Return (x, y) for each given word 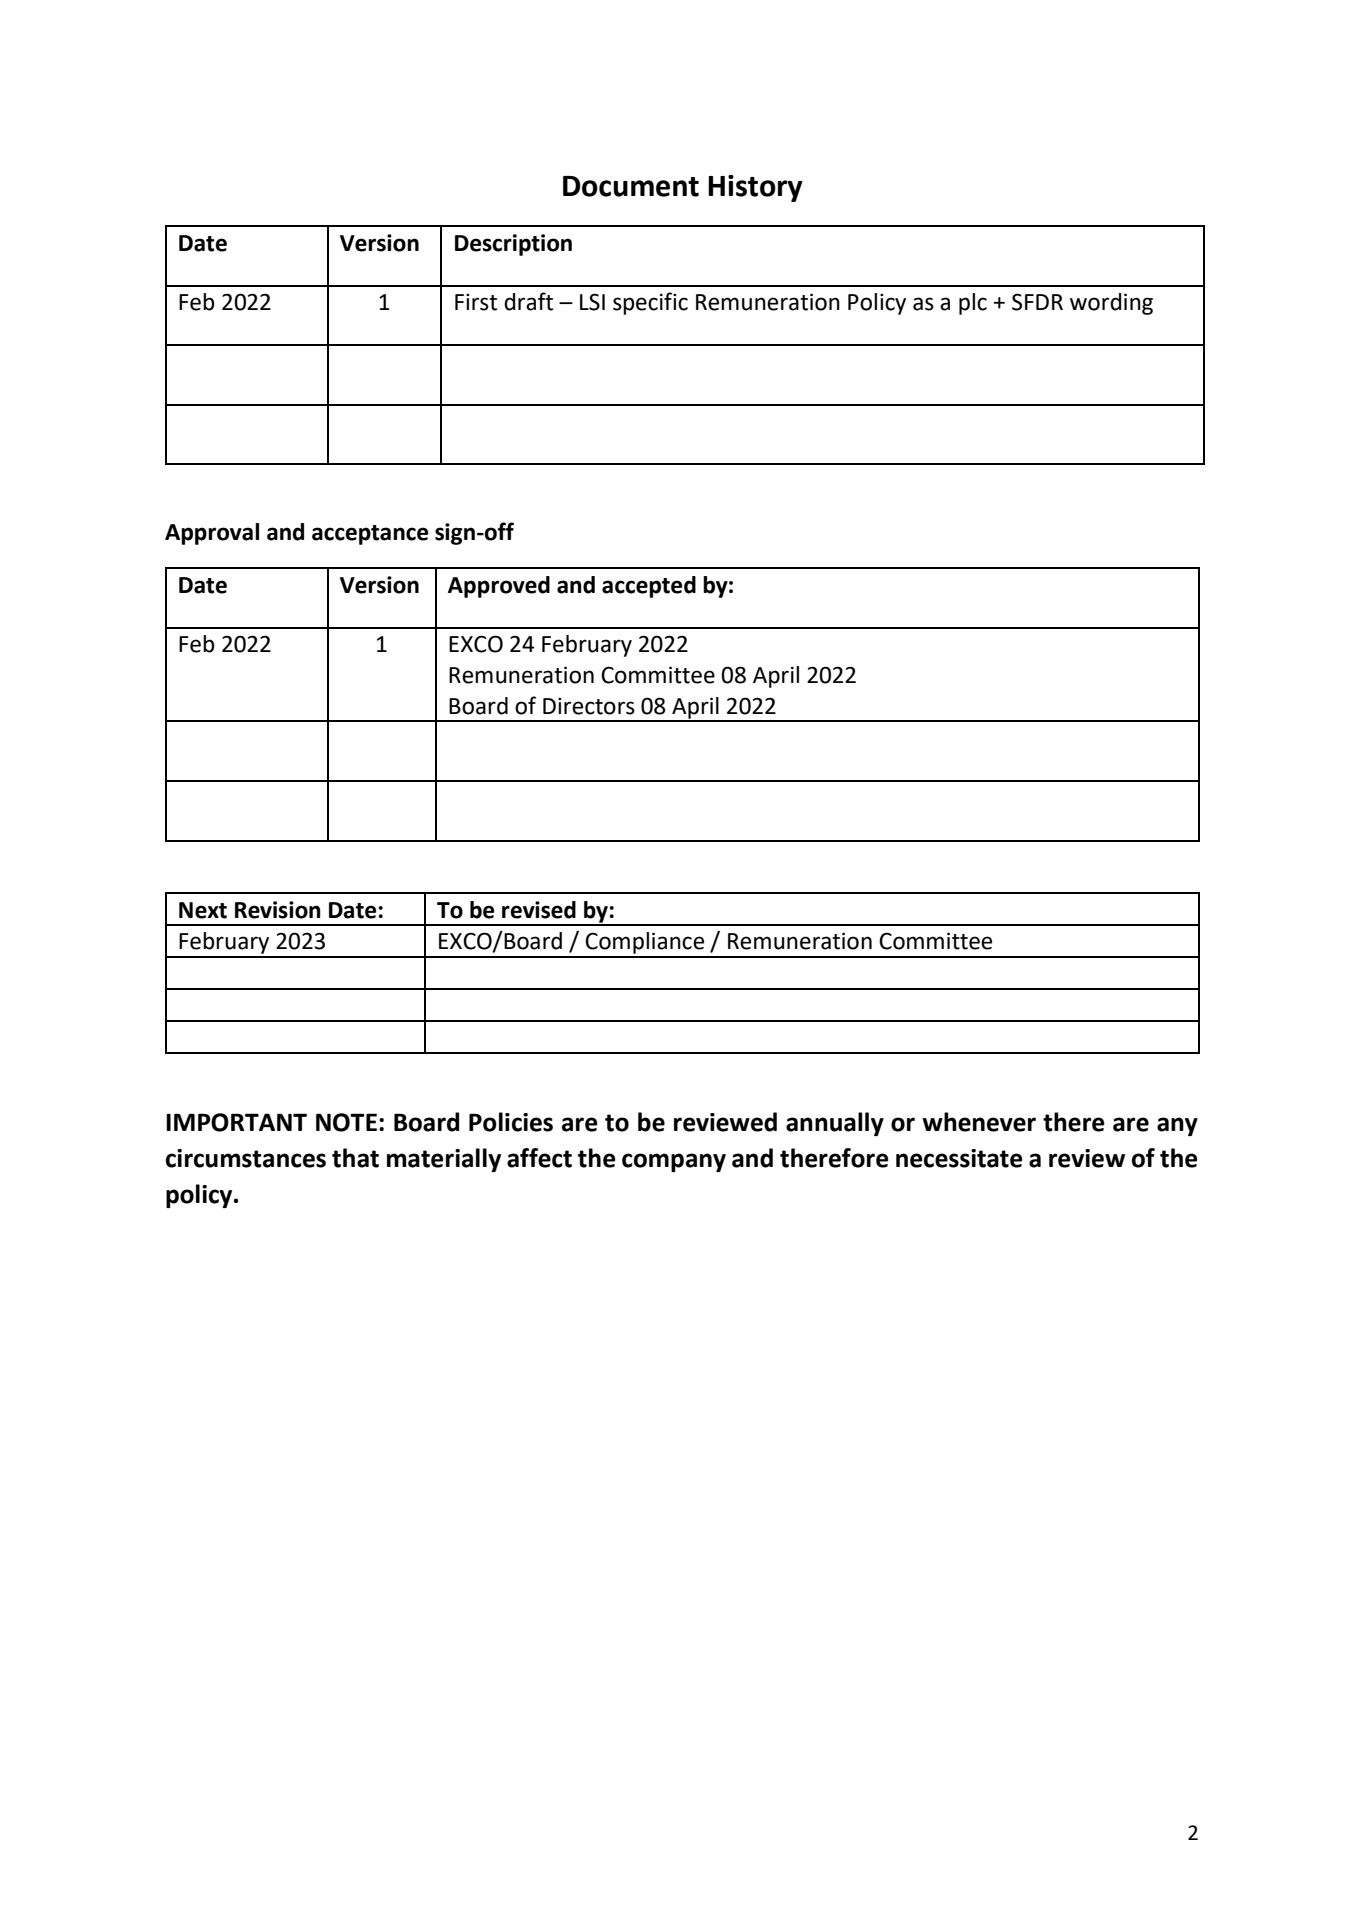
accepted (649, 587)
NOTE (346, 1122)
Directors (589, 706)
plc (973, 304)
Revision (278, 910)
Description (513, 245)
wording (1111, 304)
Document (631, 186)
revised (539, 910)
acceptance (370, 535)
